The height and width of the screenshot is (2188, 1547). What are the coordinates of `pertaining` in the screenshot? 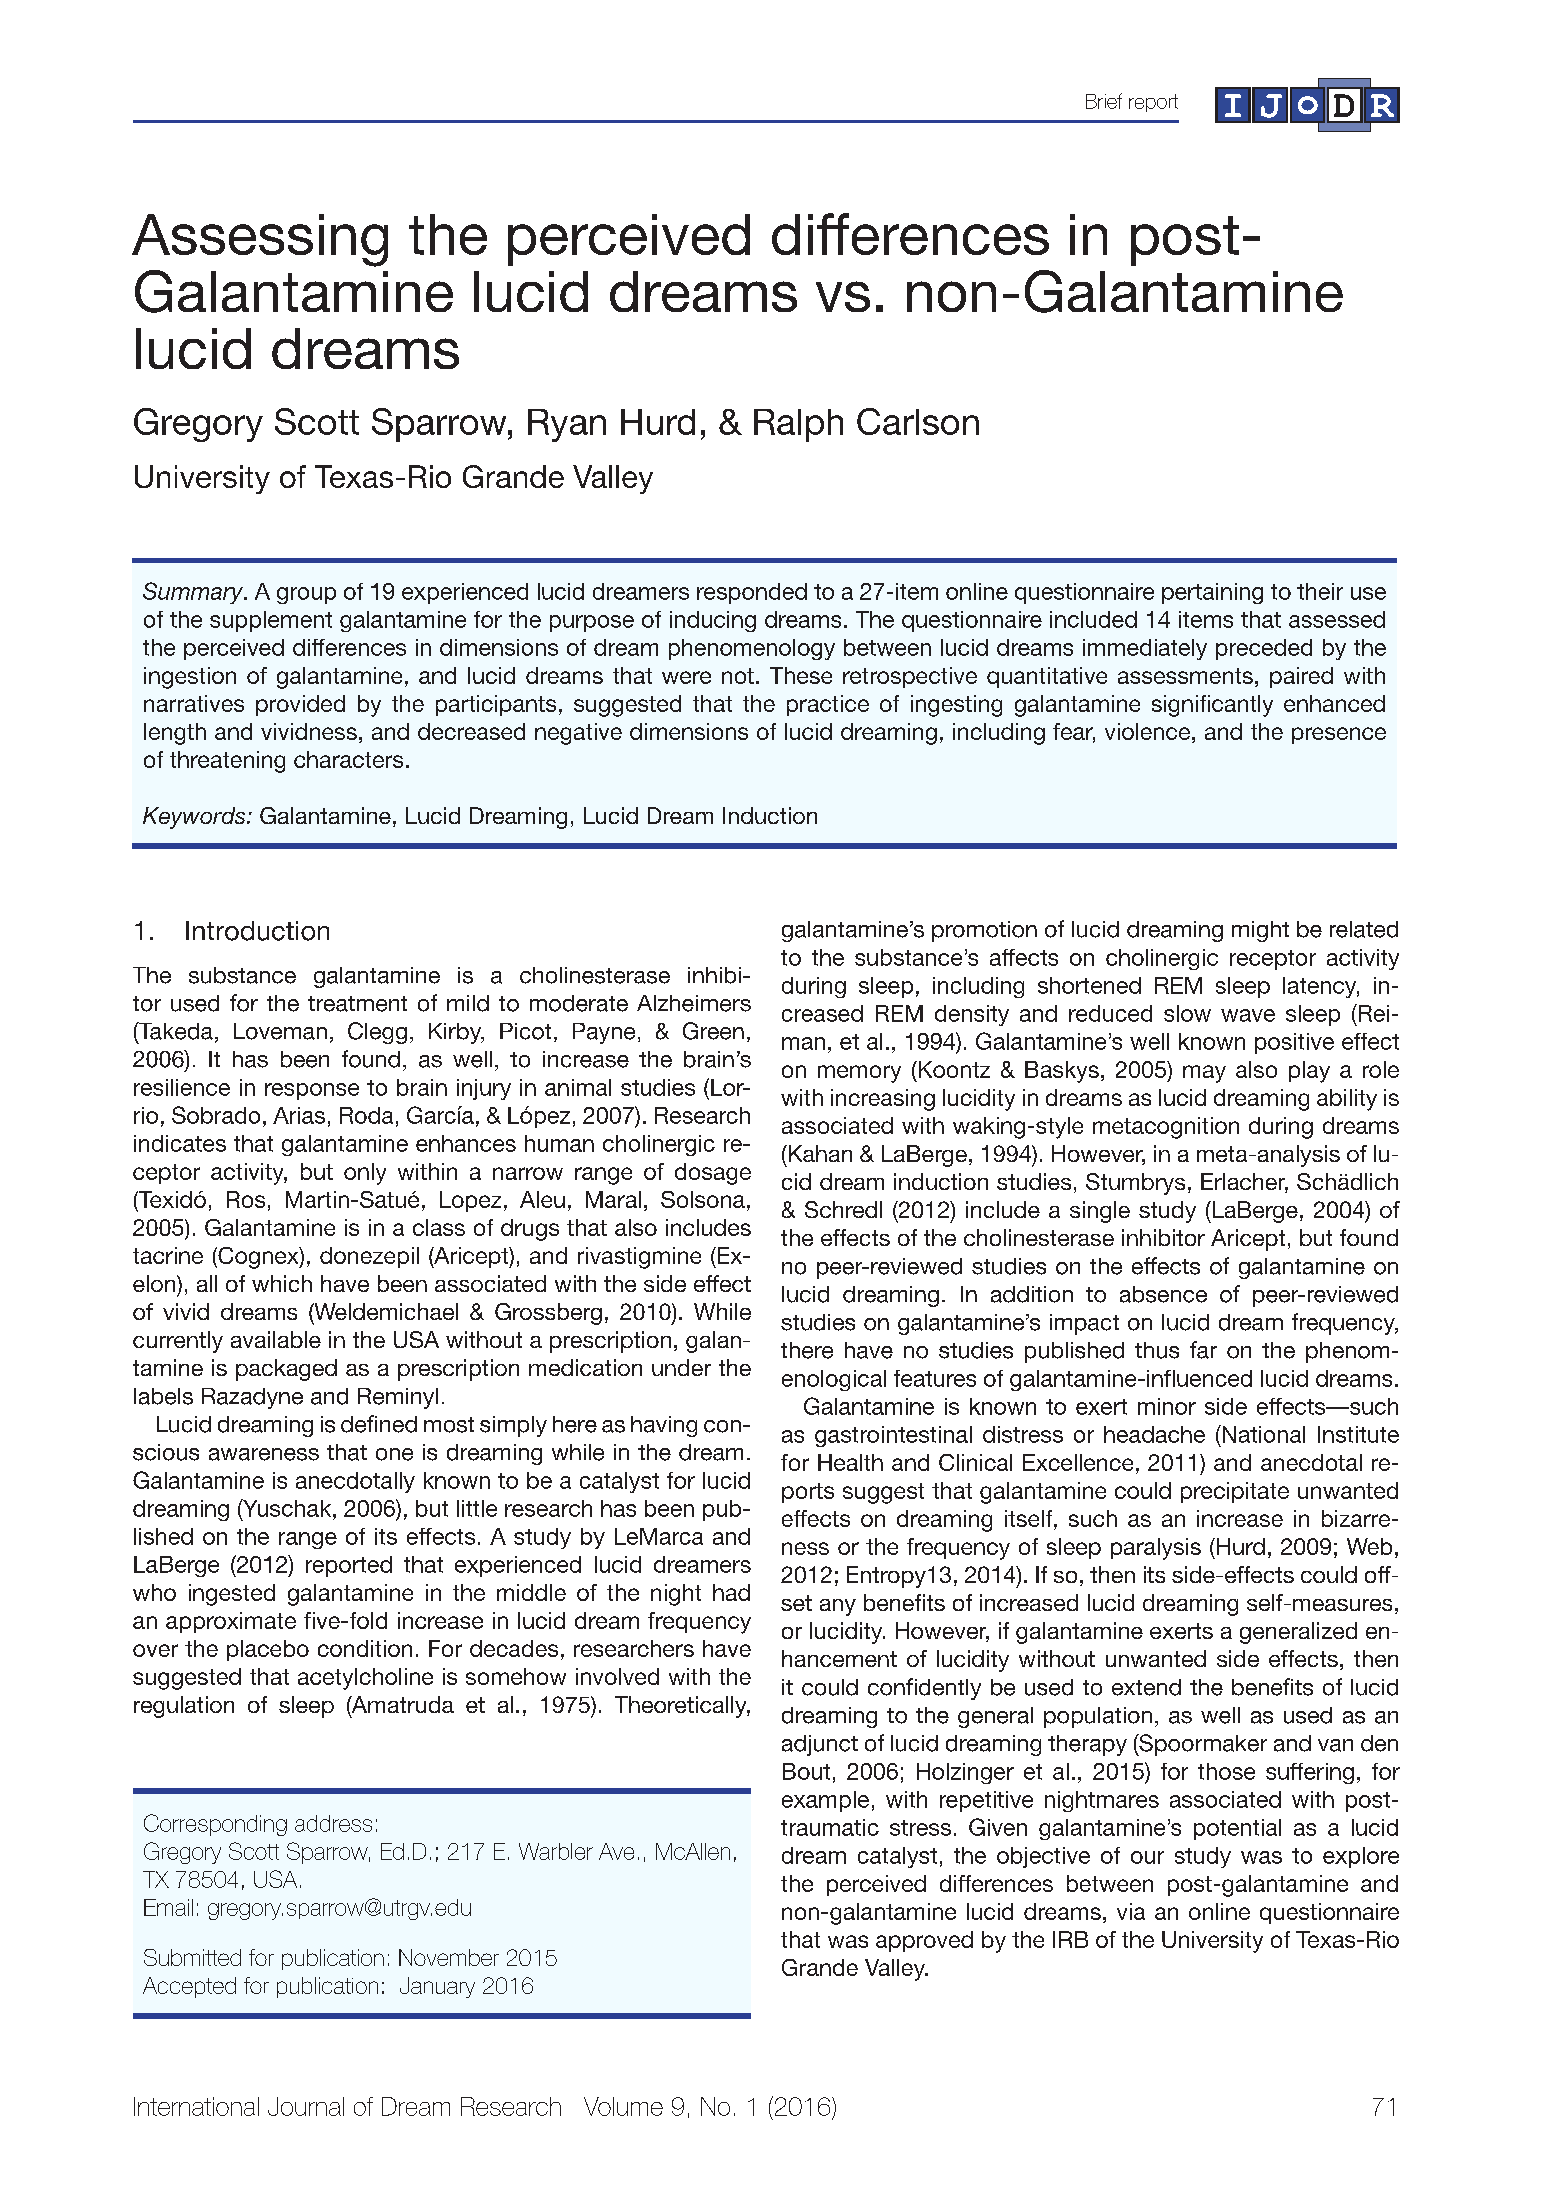 It's located at (1212, 593).
